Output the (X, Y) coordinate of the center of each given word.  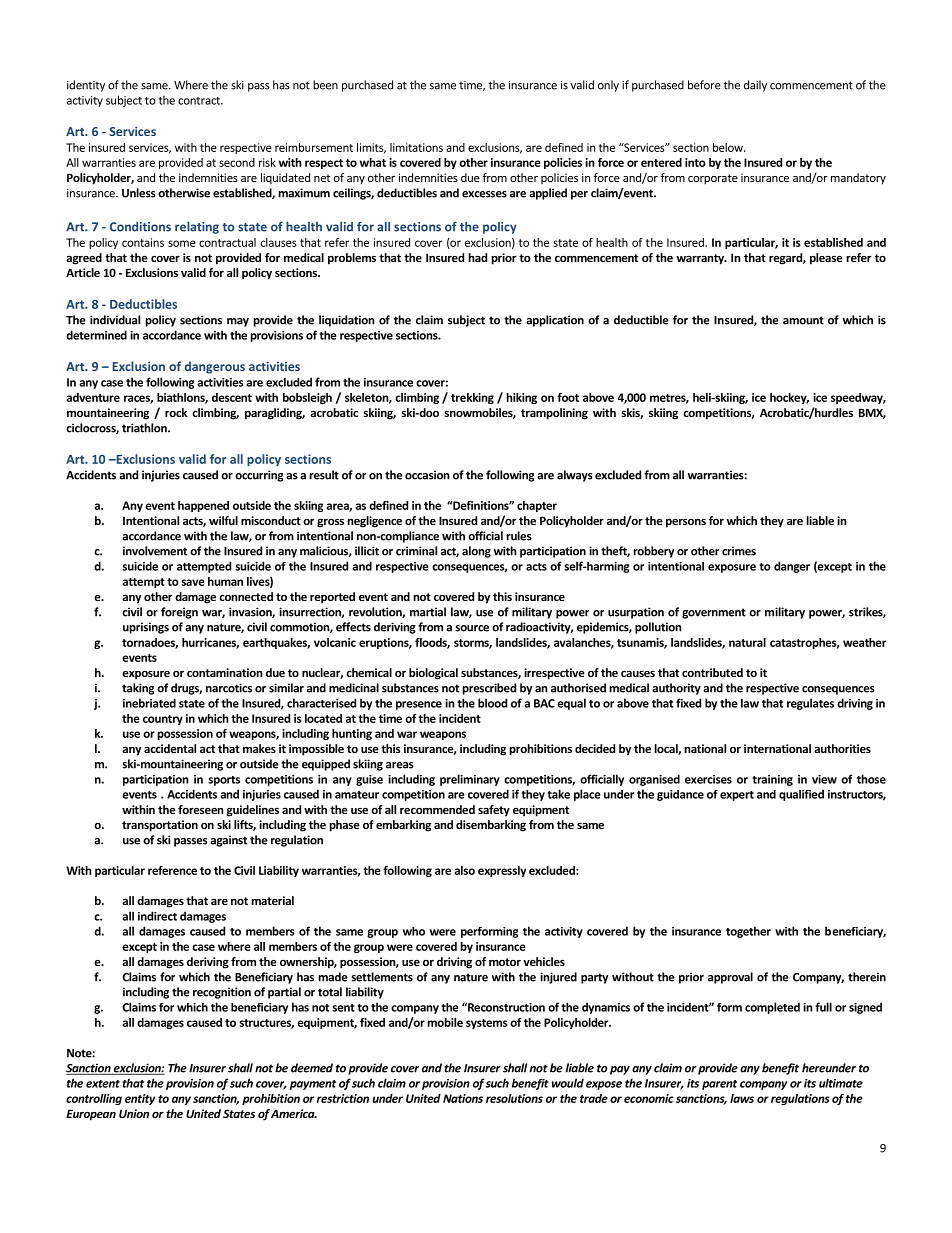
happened (203, 506)
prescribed (489, 689)
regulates (810, 704)
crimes (739, 551)
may (238, 322)
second (237, 162)
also (464, 870)
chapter (537, 506)
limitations (416, 147)
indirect (157, 916)
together (748, 932)
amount (803, 320)
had (477, 257)
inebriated (149, 703)
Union (134, 1113)
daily (755, 86)
